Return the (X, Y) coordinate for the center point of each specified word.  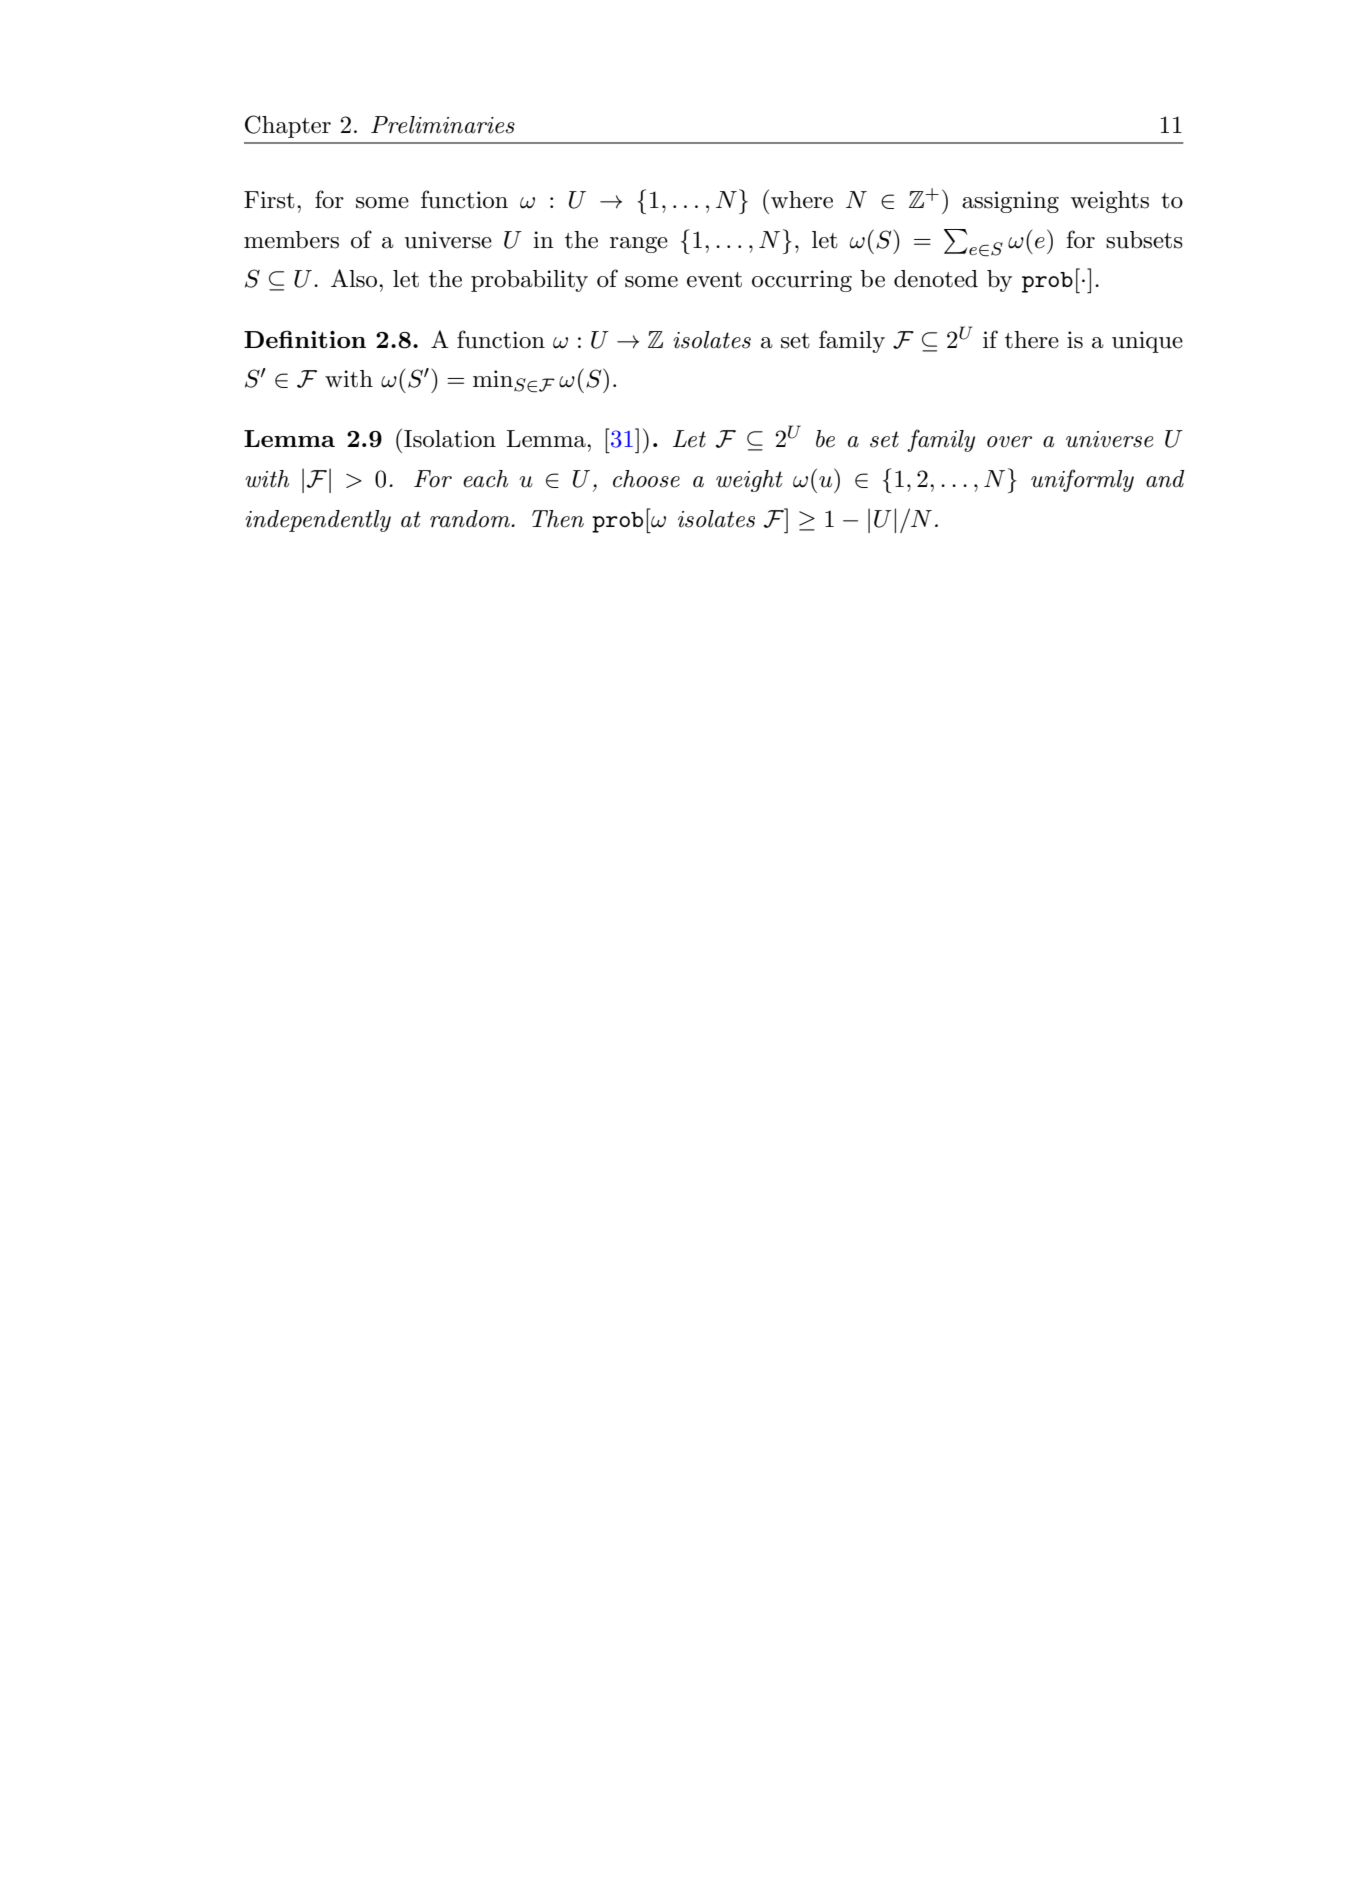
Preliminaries (443, 125)
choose (646, 479)
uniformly (1082, 480)
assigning (1010, 202)
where (802, 200)
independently (318, 521)
